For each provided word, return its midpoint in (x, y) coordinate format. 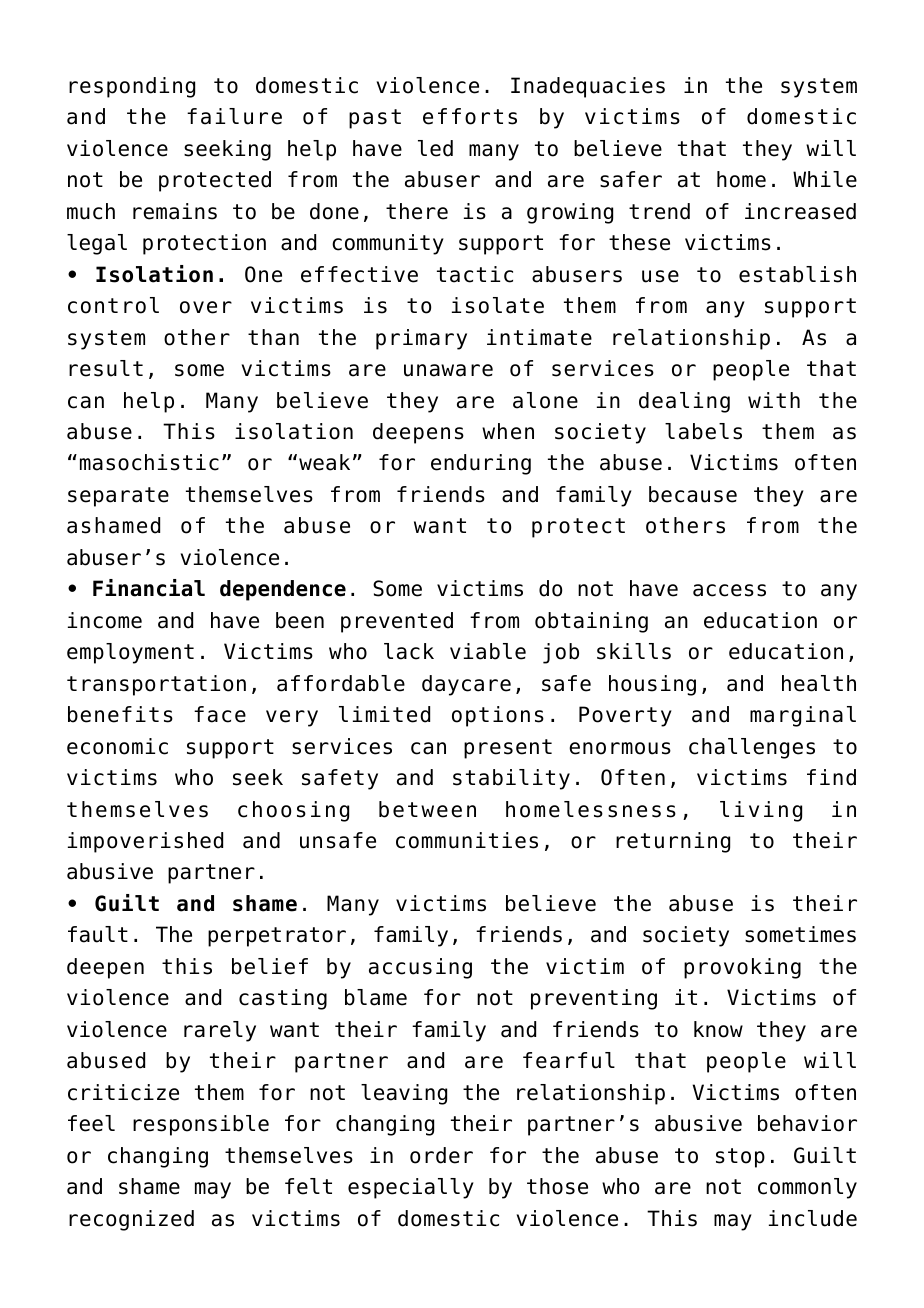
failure (234, 116)
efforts (470, 116)
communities (467, 840)
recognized (131, 1220)
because (693, 494)
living (761, 811)
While (825, 179)
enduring (481, 464)
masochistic (149, 462)
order (441, 1155)
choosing (293, 811)
